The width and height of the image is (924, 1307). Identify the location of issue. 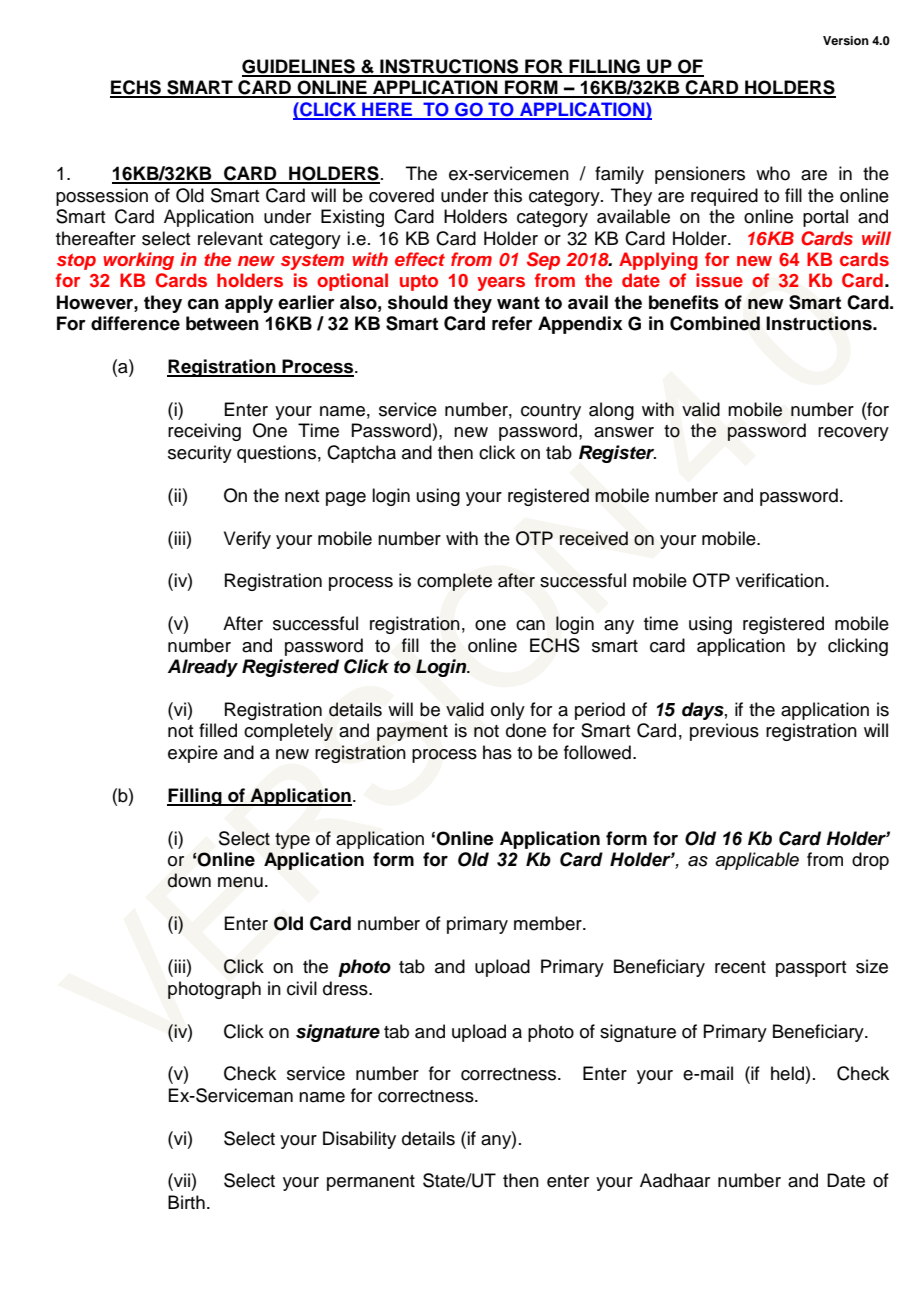
(719, 280).
